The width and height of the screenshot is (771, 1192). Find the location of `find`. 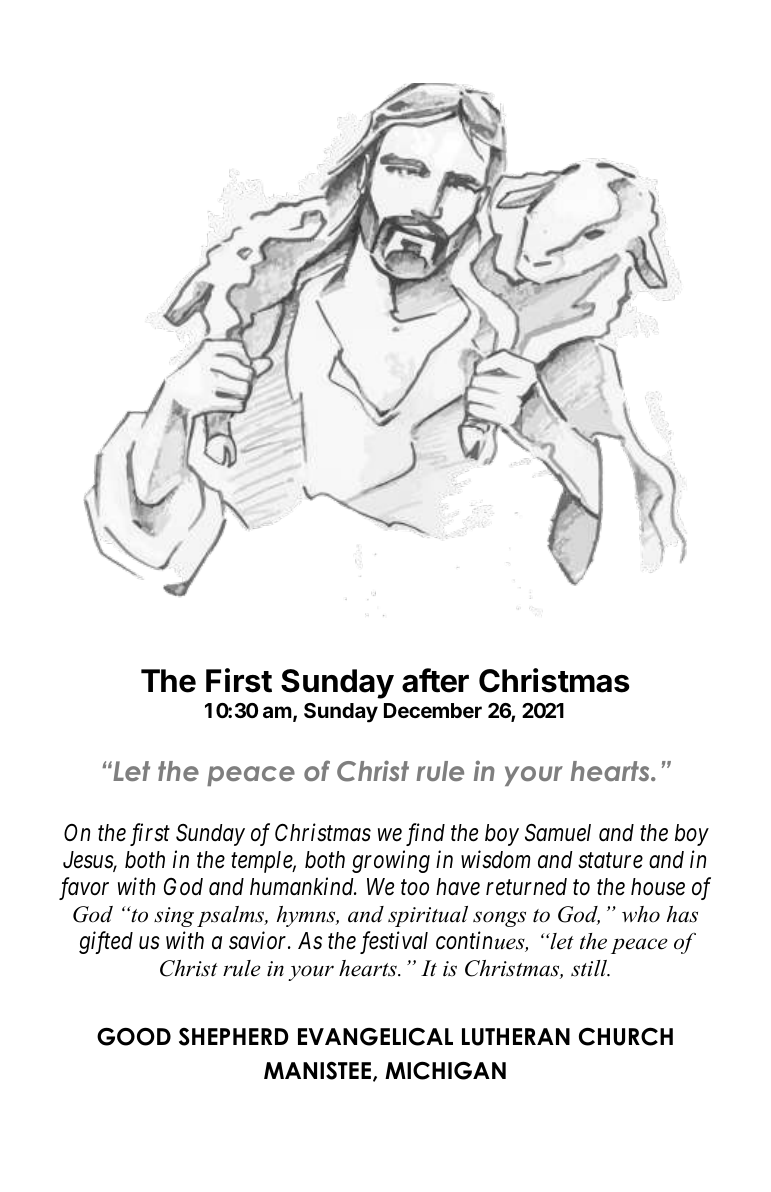

find is located at coordinates (425, 834).
